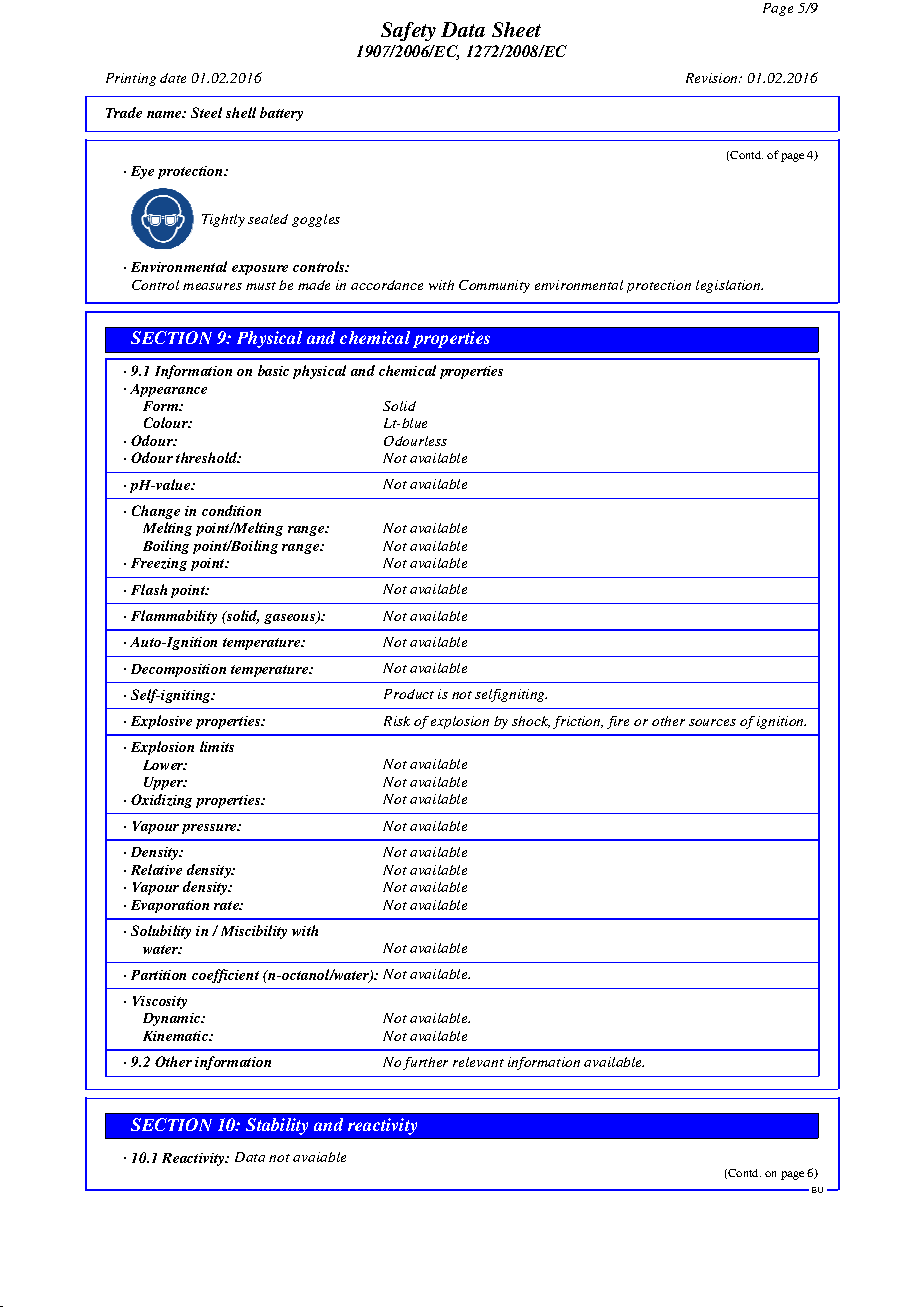 Image resolution: width=924 pixels, height=1308 pixels. I want to click on Safety, so click(408, 31).
